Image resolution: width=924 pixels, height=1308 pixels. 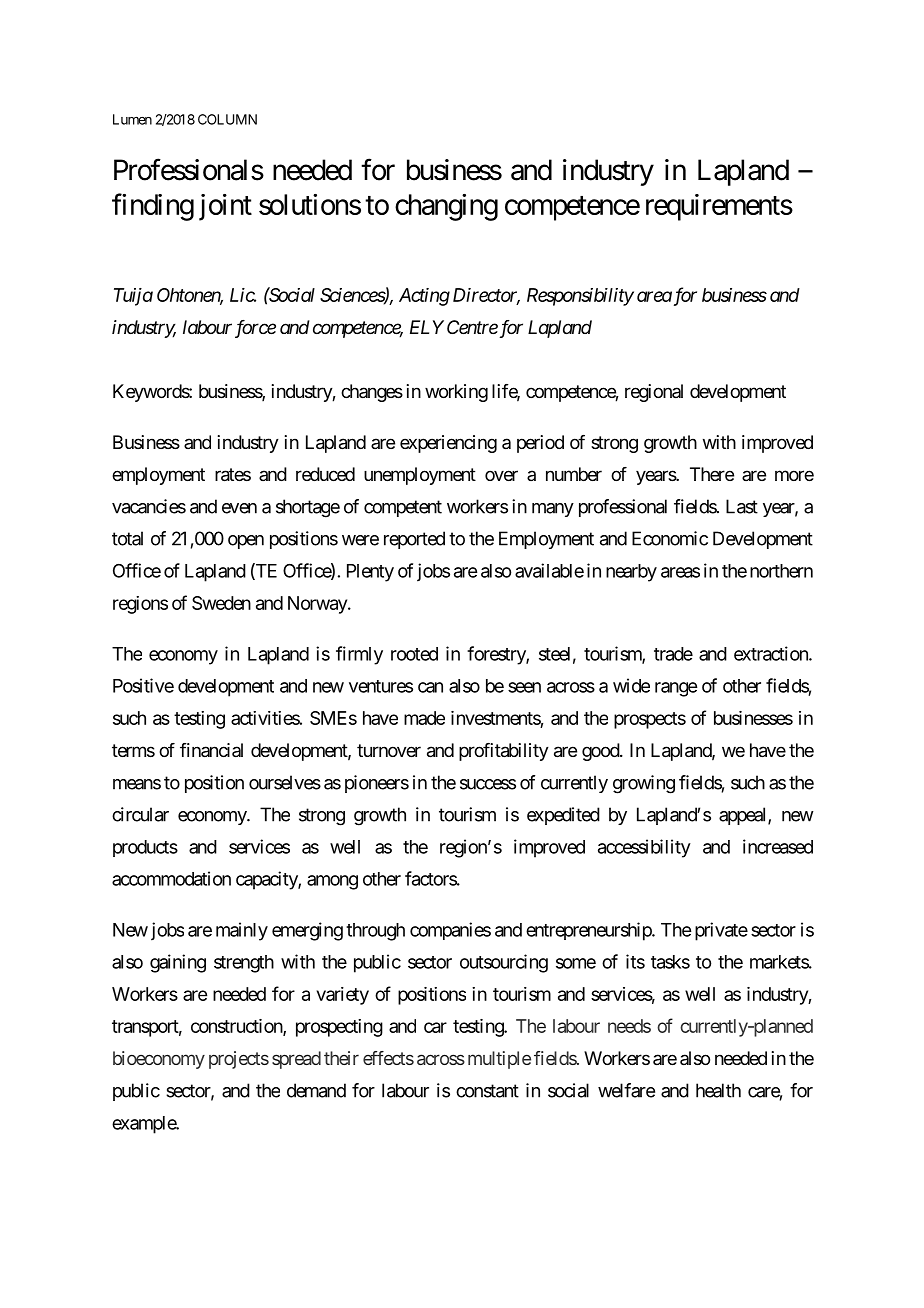 I want to click on profitability, so click(x=504, y=752).
